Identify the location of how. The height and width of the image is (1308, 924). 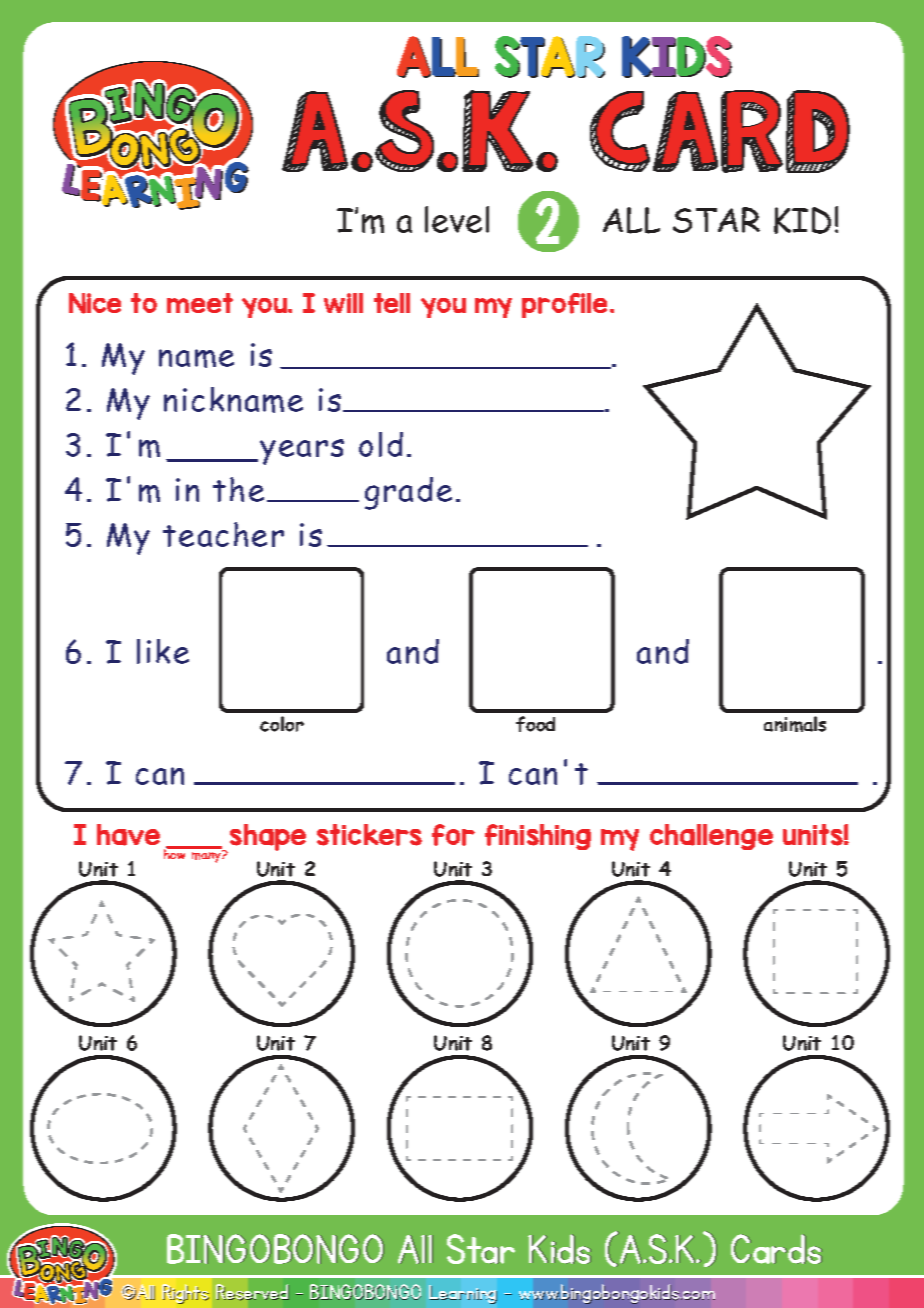
(176, 853).
